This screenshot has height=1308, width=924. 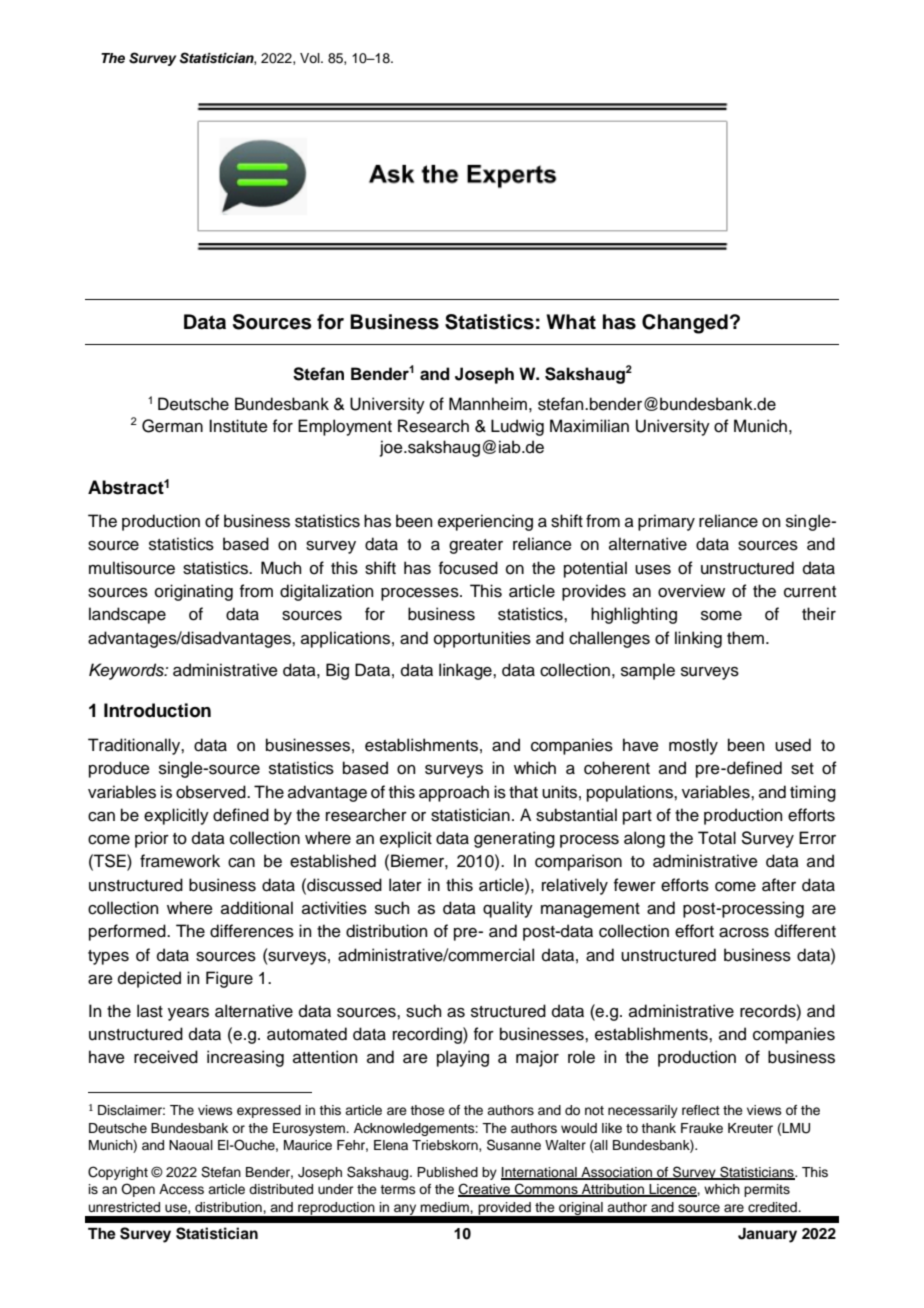 What do you see at coordinates (311, 58) in the screenshot?
I see `Vol` at bounding box center [311, 58].
